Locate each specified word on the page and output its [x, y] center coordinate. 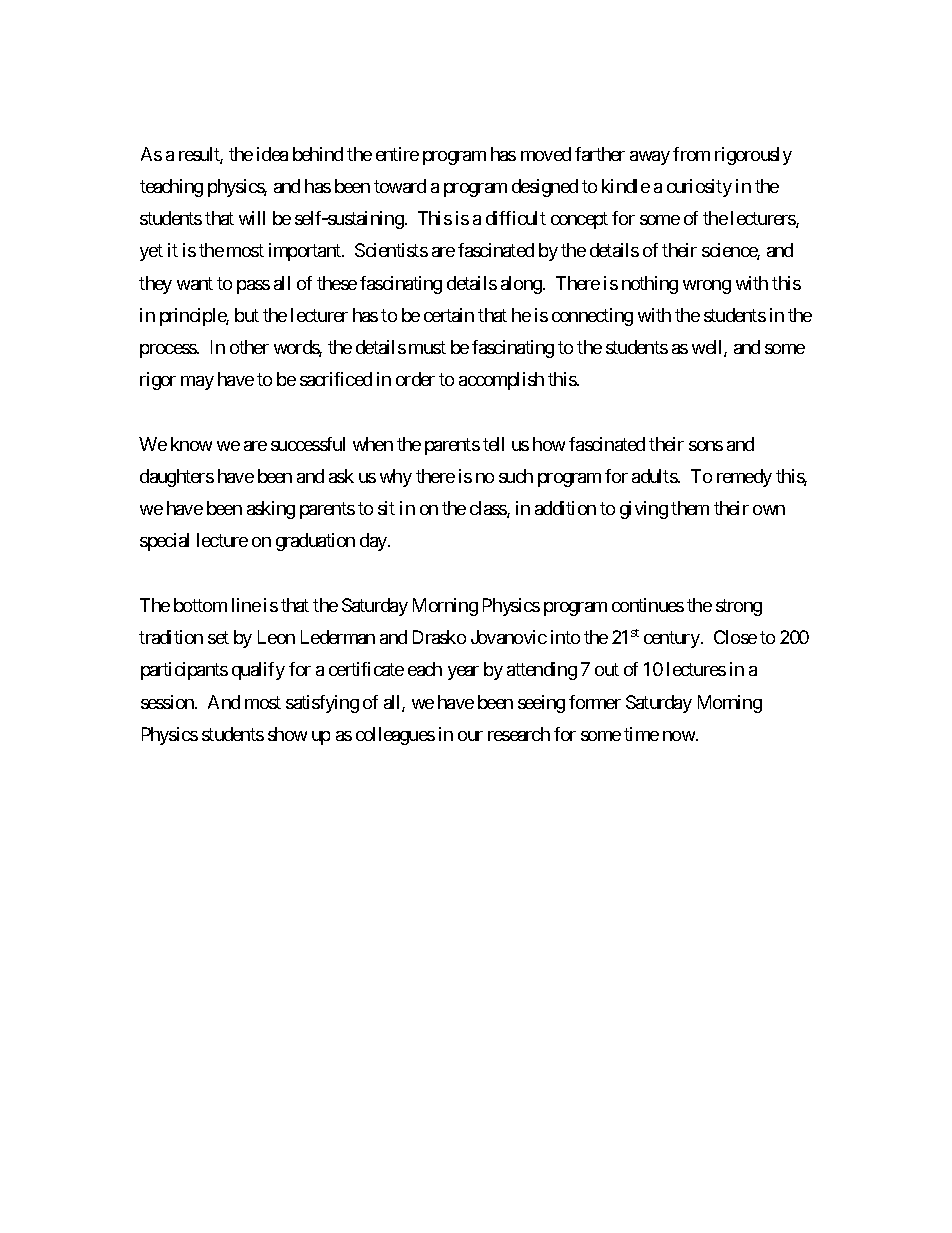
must [427, 347]
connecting [592, 317]
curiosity [699, 188]
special [164, 542]
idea [272, 154]
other [249, 347]
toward [400, 186]
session [168, 702]
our [470, 736]
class [489, 509]
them [690, 508]
